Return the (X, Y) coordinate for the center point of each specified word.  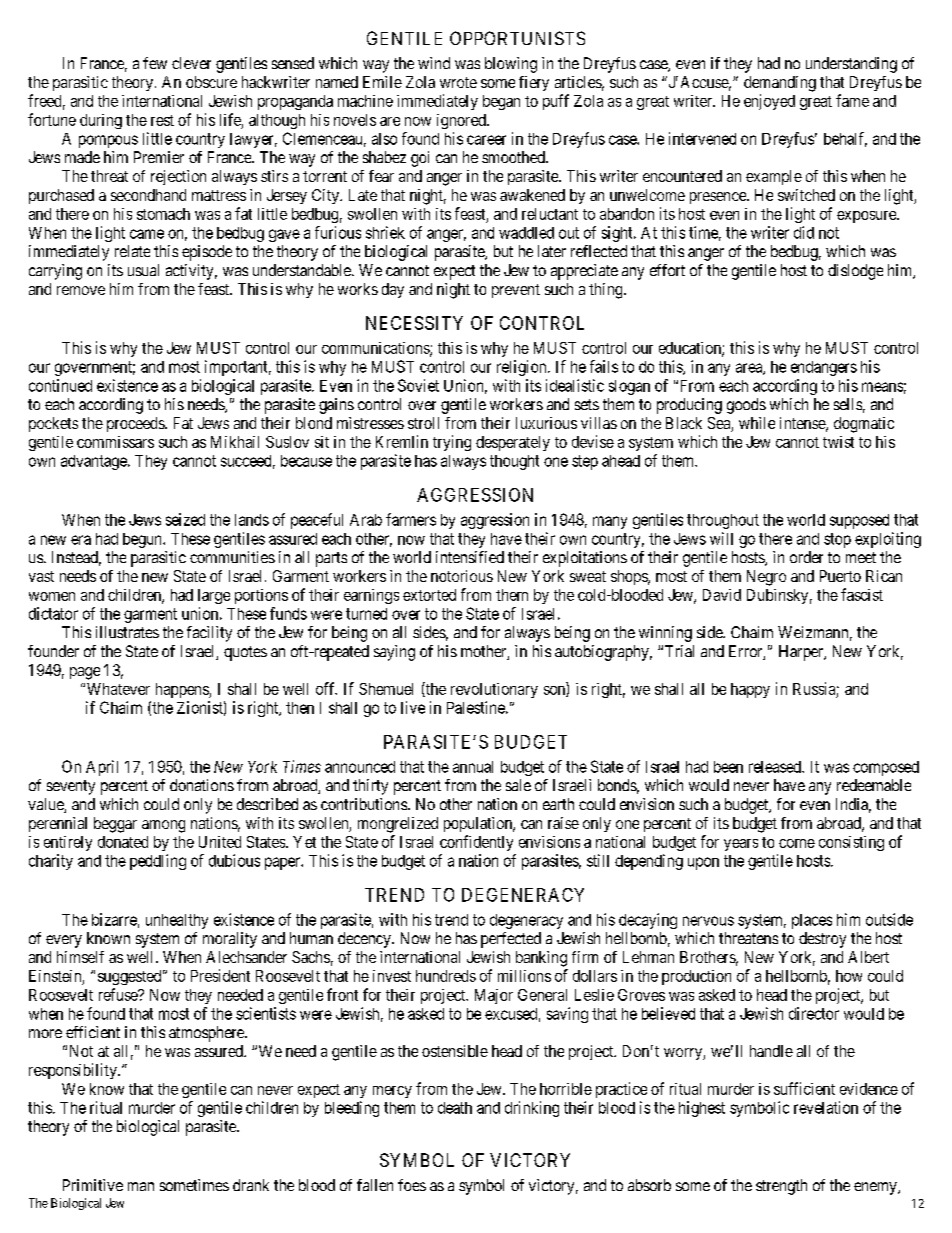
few (155, 63)
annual (473, 767)
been (728, 767)
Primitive (93, 1185)
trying (452, 443)
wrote (458, 82)
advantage (95, 462)
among (163, 826)
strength (781, 1187)
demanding (780, 84)
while (757, 423)
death (455, 1108)
